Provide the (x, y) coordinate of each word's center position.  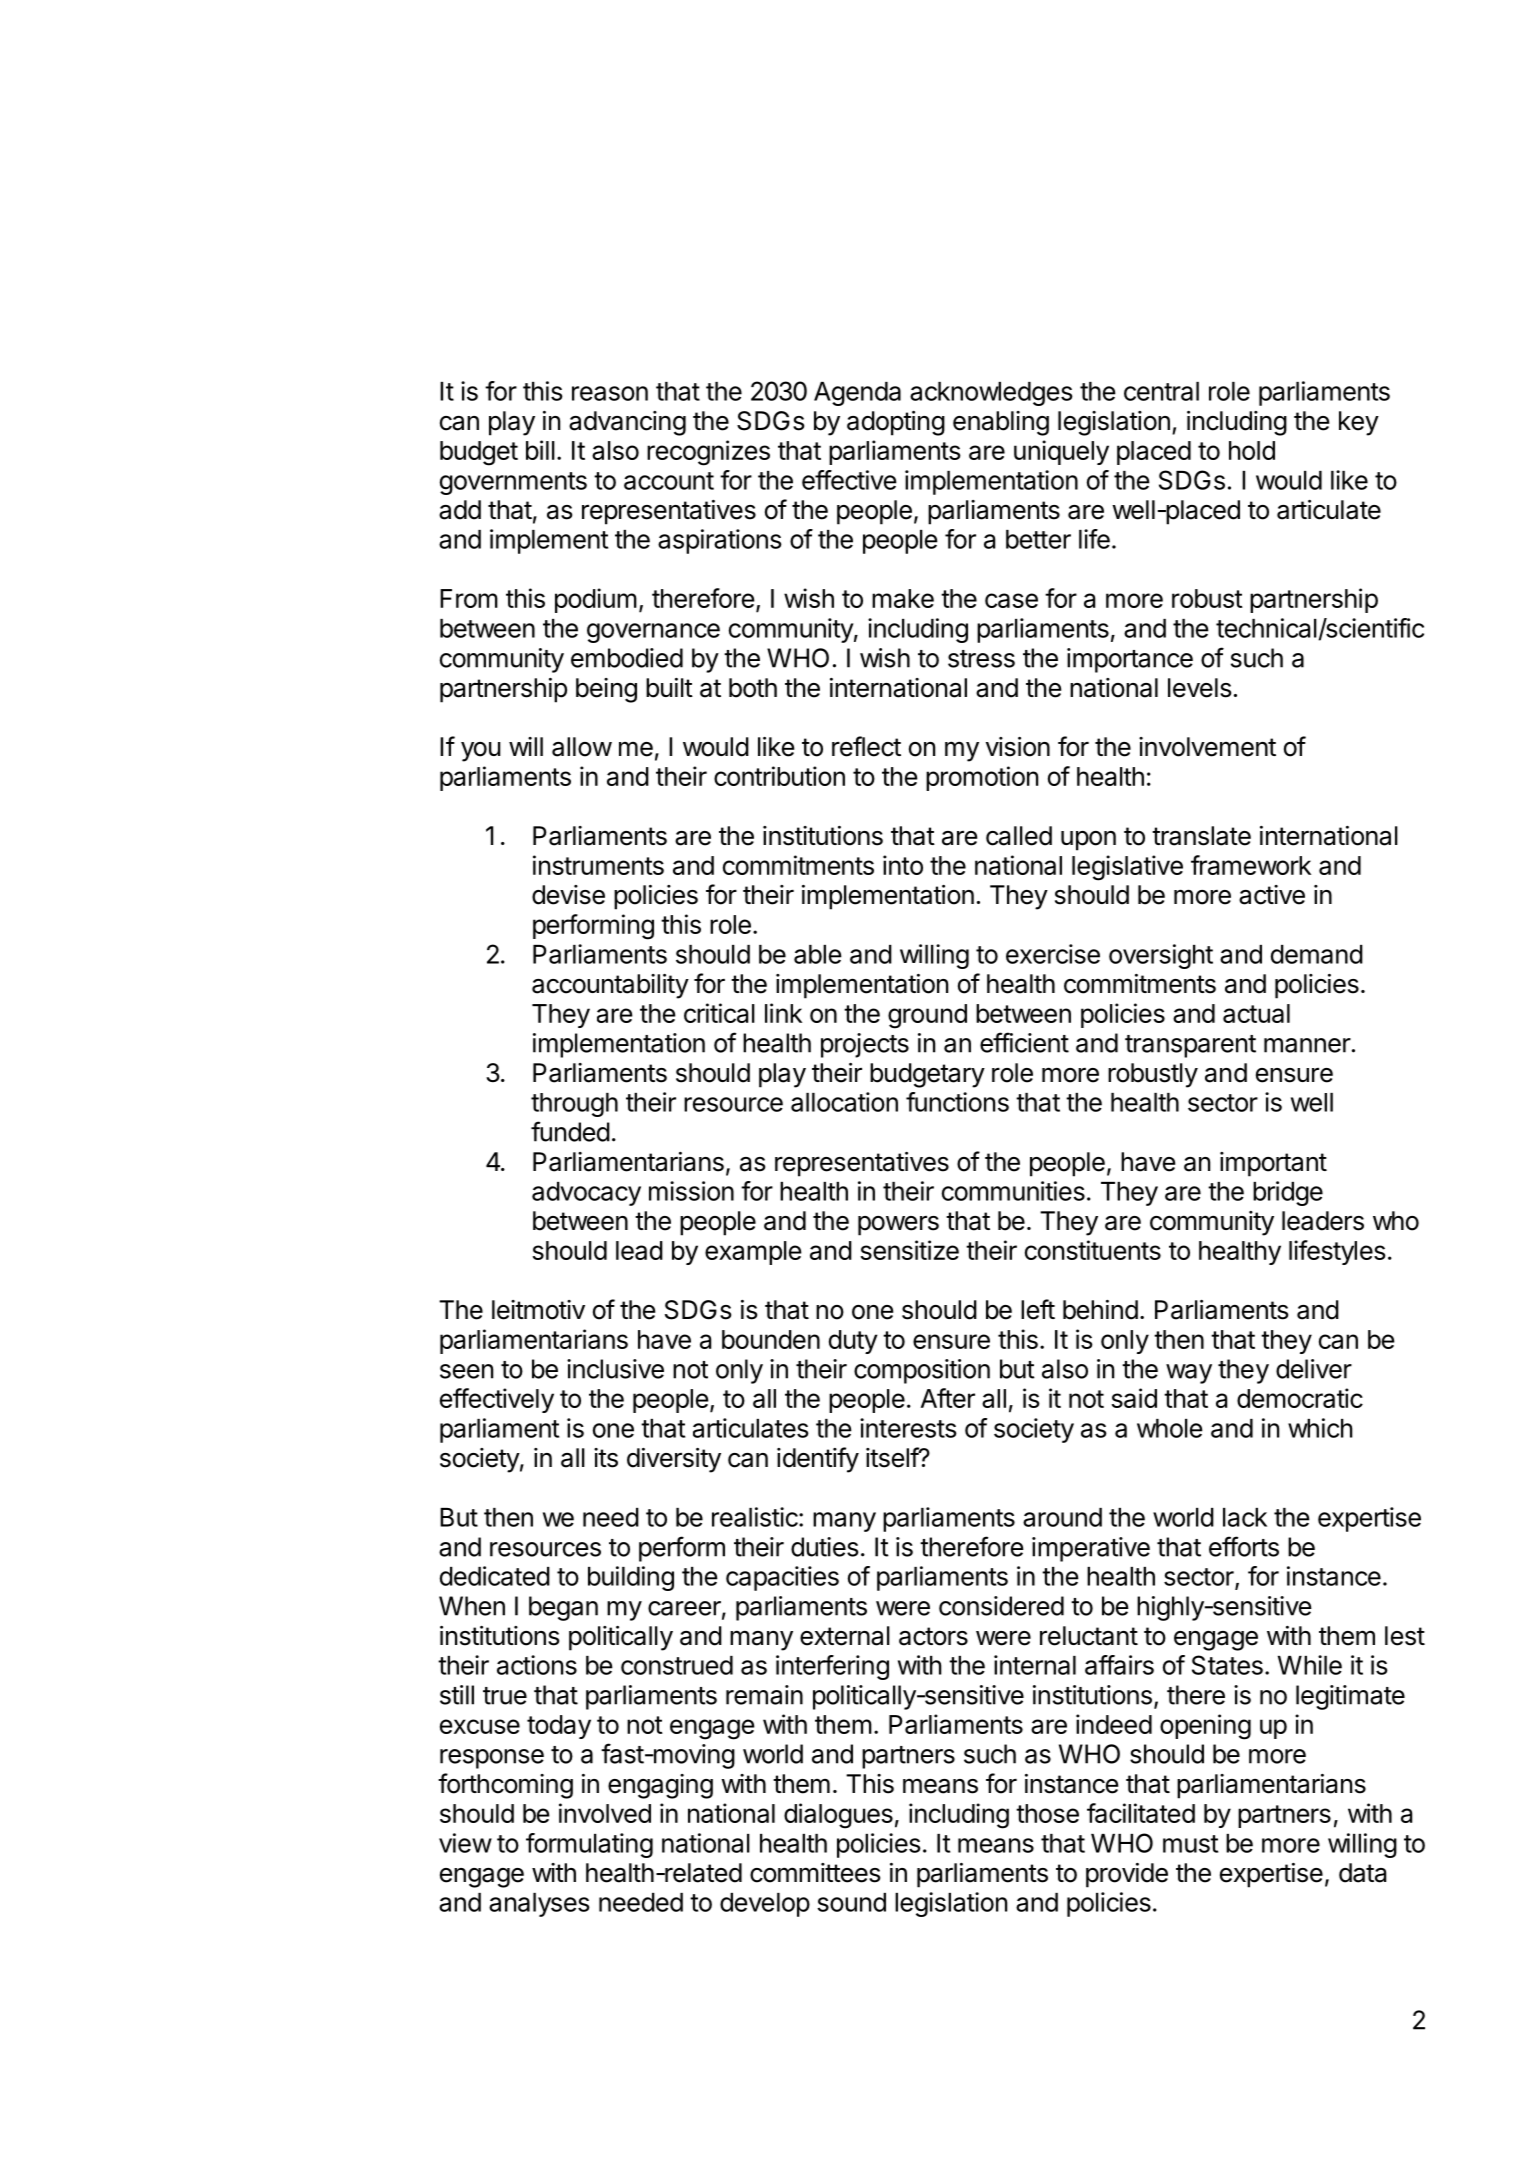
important (1273, 1164)
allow (582, 747)
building (631, 1578)
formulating (589, 1845)
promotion (982, 778)
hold (1252, 450)
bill (540, 450)
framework (1251, 865)
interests (908, 1428)
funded (570, 1131)
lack (1245, 1517)
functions (957, 1102)
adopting (896, 423)
